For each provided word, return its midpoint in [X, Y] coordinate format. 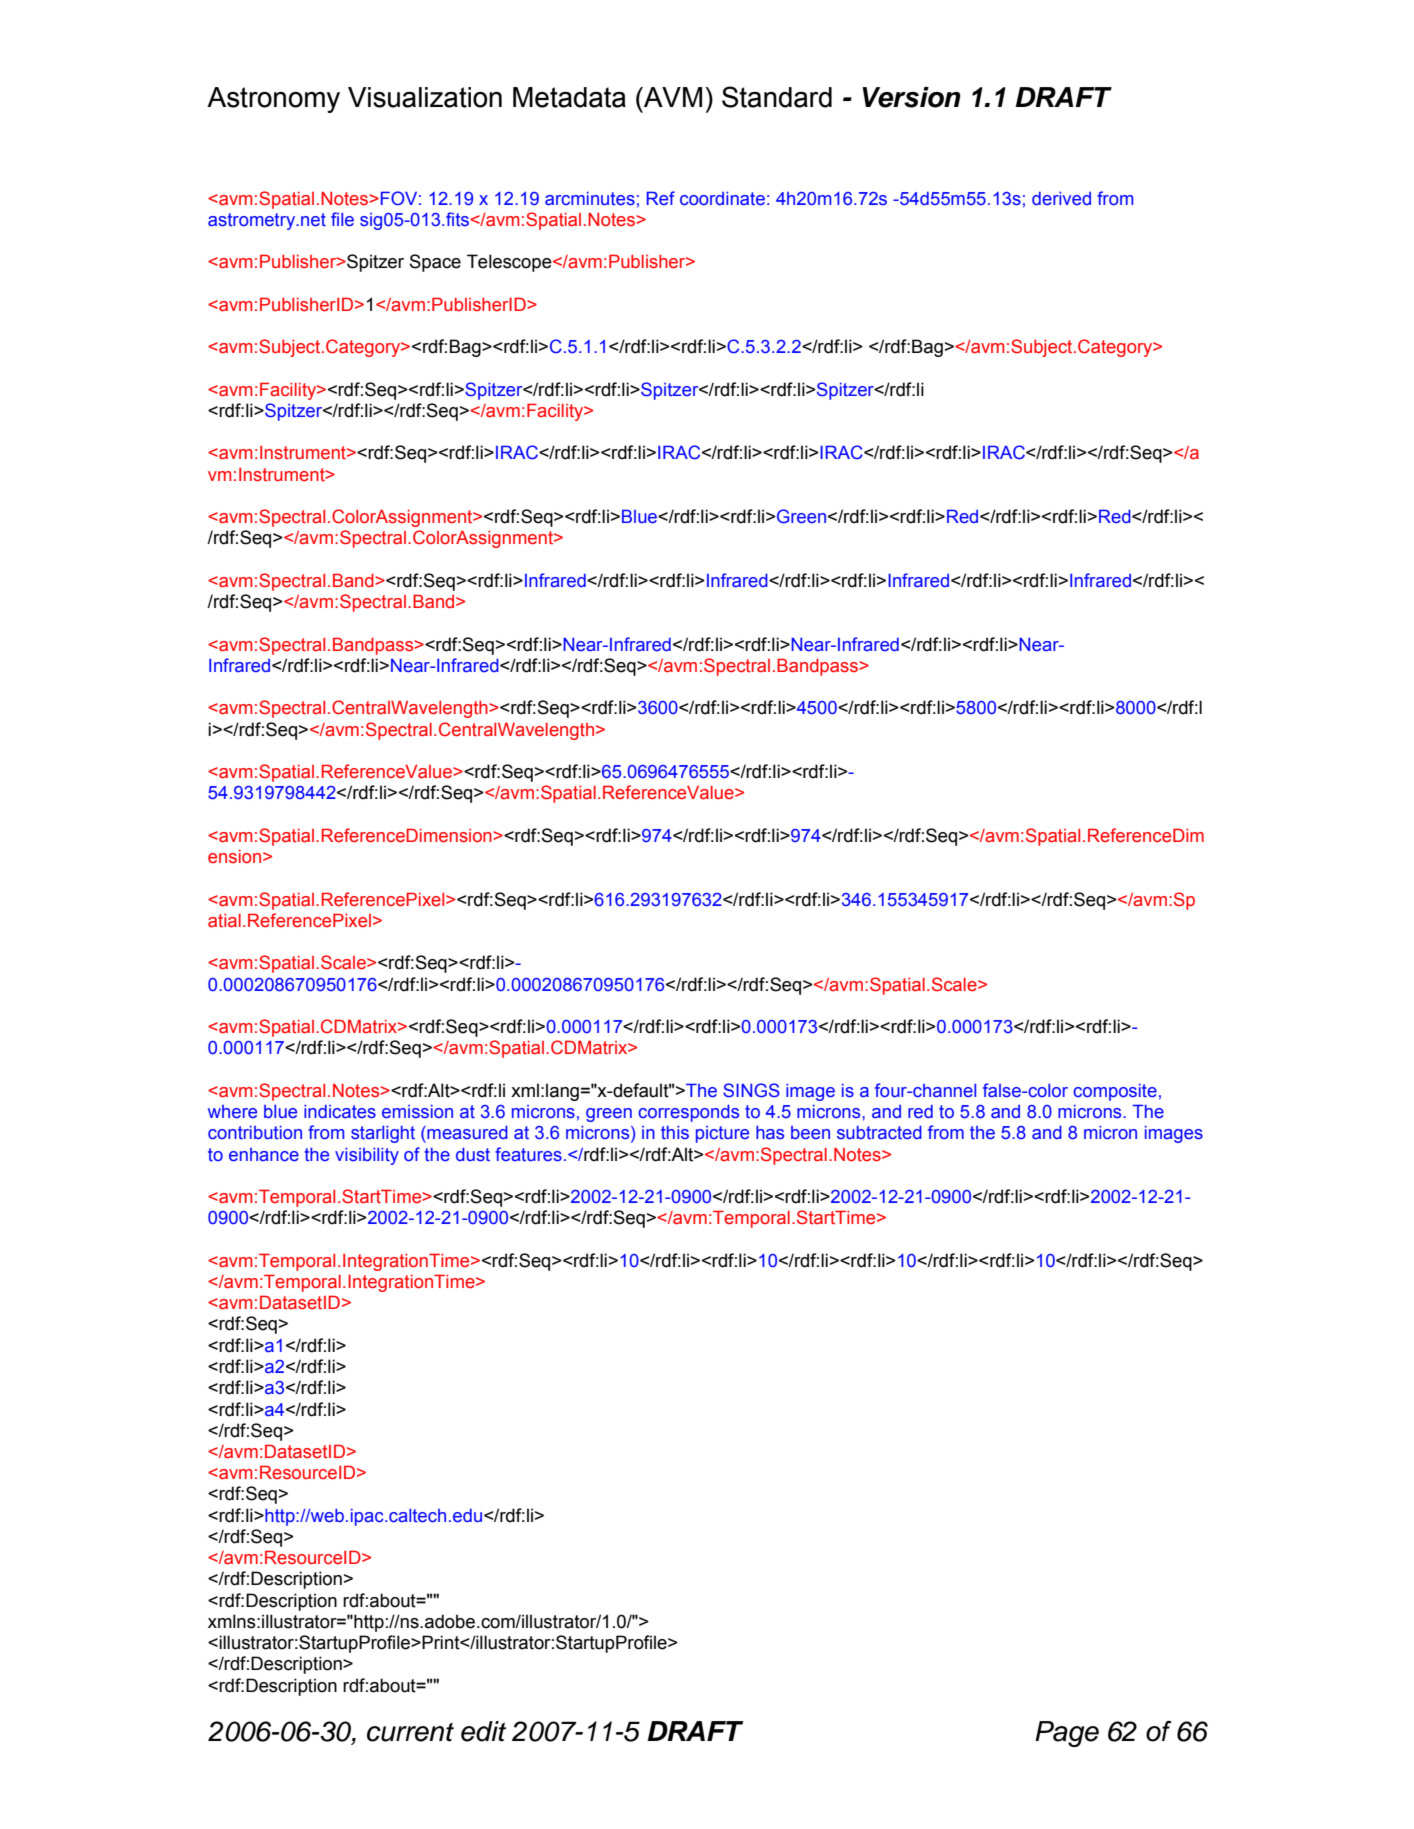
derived [1061, 199]
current [410, 1732]
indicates [340, 1112]
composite [1115, 1092]
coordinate [722, 199]
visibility [367, 1156]
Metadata [569, 97]
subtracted [879, 1133]
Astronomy [273, 100]
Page [1067, 1734]
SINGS [751, 1090]
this [675, 1133]
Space [435, 263]
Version [911, 97]
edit [483, 1731]
